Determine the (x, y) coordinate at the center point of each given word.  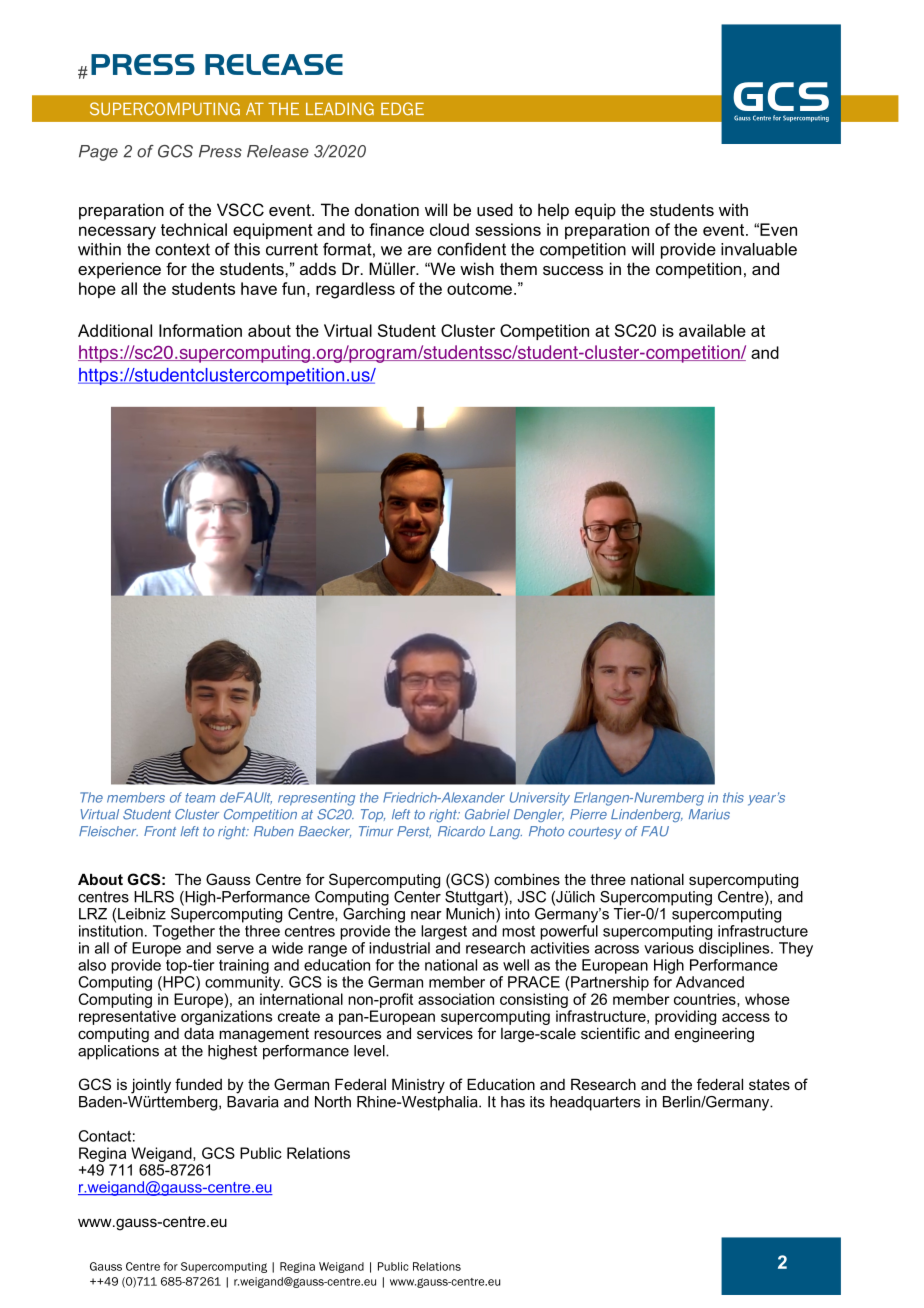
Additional (115, 330)
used (495, 209)
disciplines (735, 949)
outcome (479, 289)
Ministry (418, 1086)
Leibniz (142, 914)
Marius (709, 814)
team (200, 798)
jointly (151, 1086)
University (540, 799)
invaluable (759, 249)
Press (220, 151)
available (712, 330)
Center (417, 895)
